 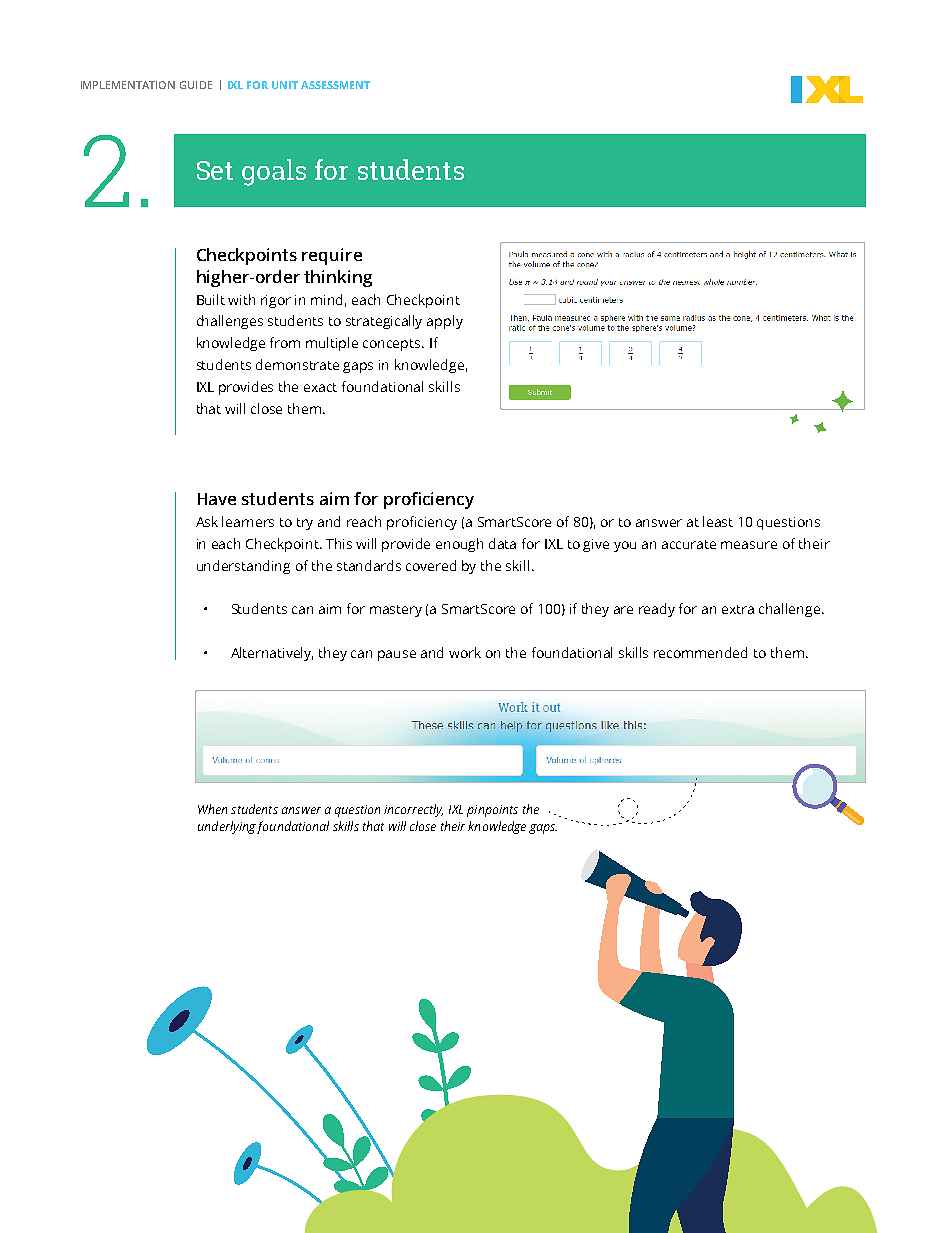 I want to click on Have, so click(x=217, y=499).
